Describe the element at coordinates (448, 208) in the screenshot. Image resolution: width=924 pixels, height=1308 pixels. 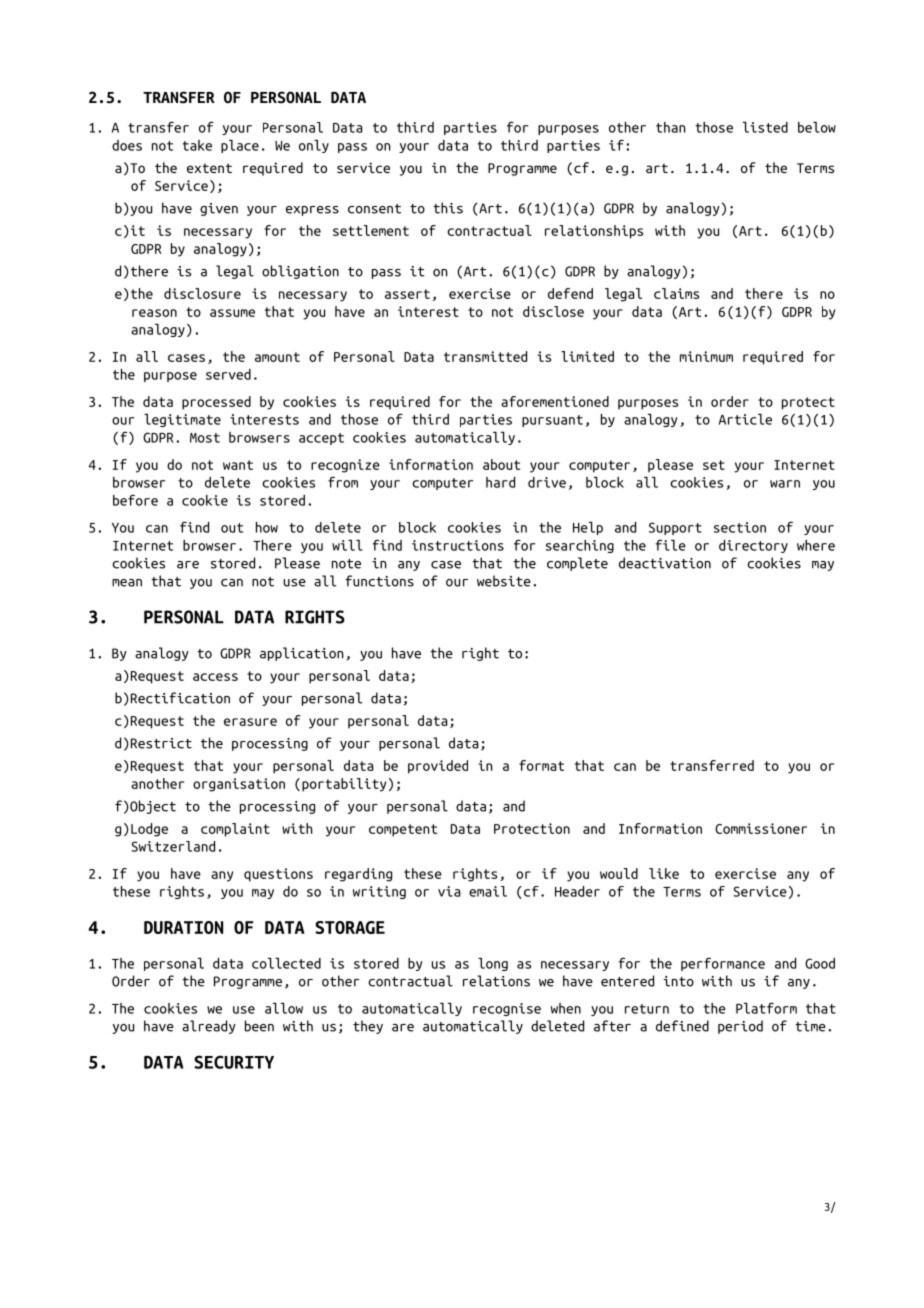
I see `this` at that location.
